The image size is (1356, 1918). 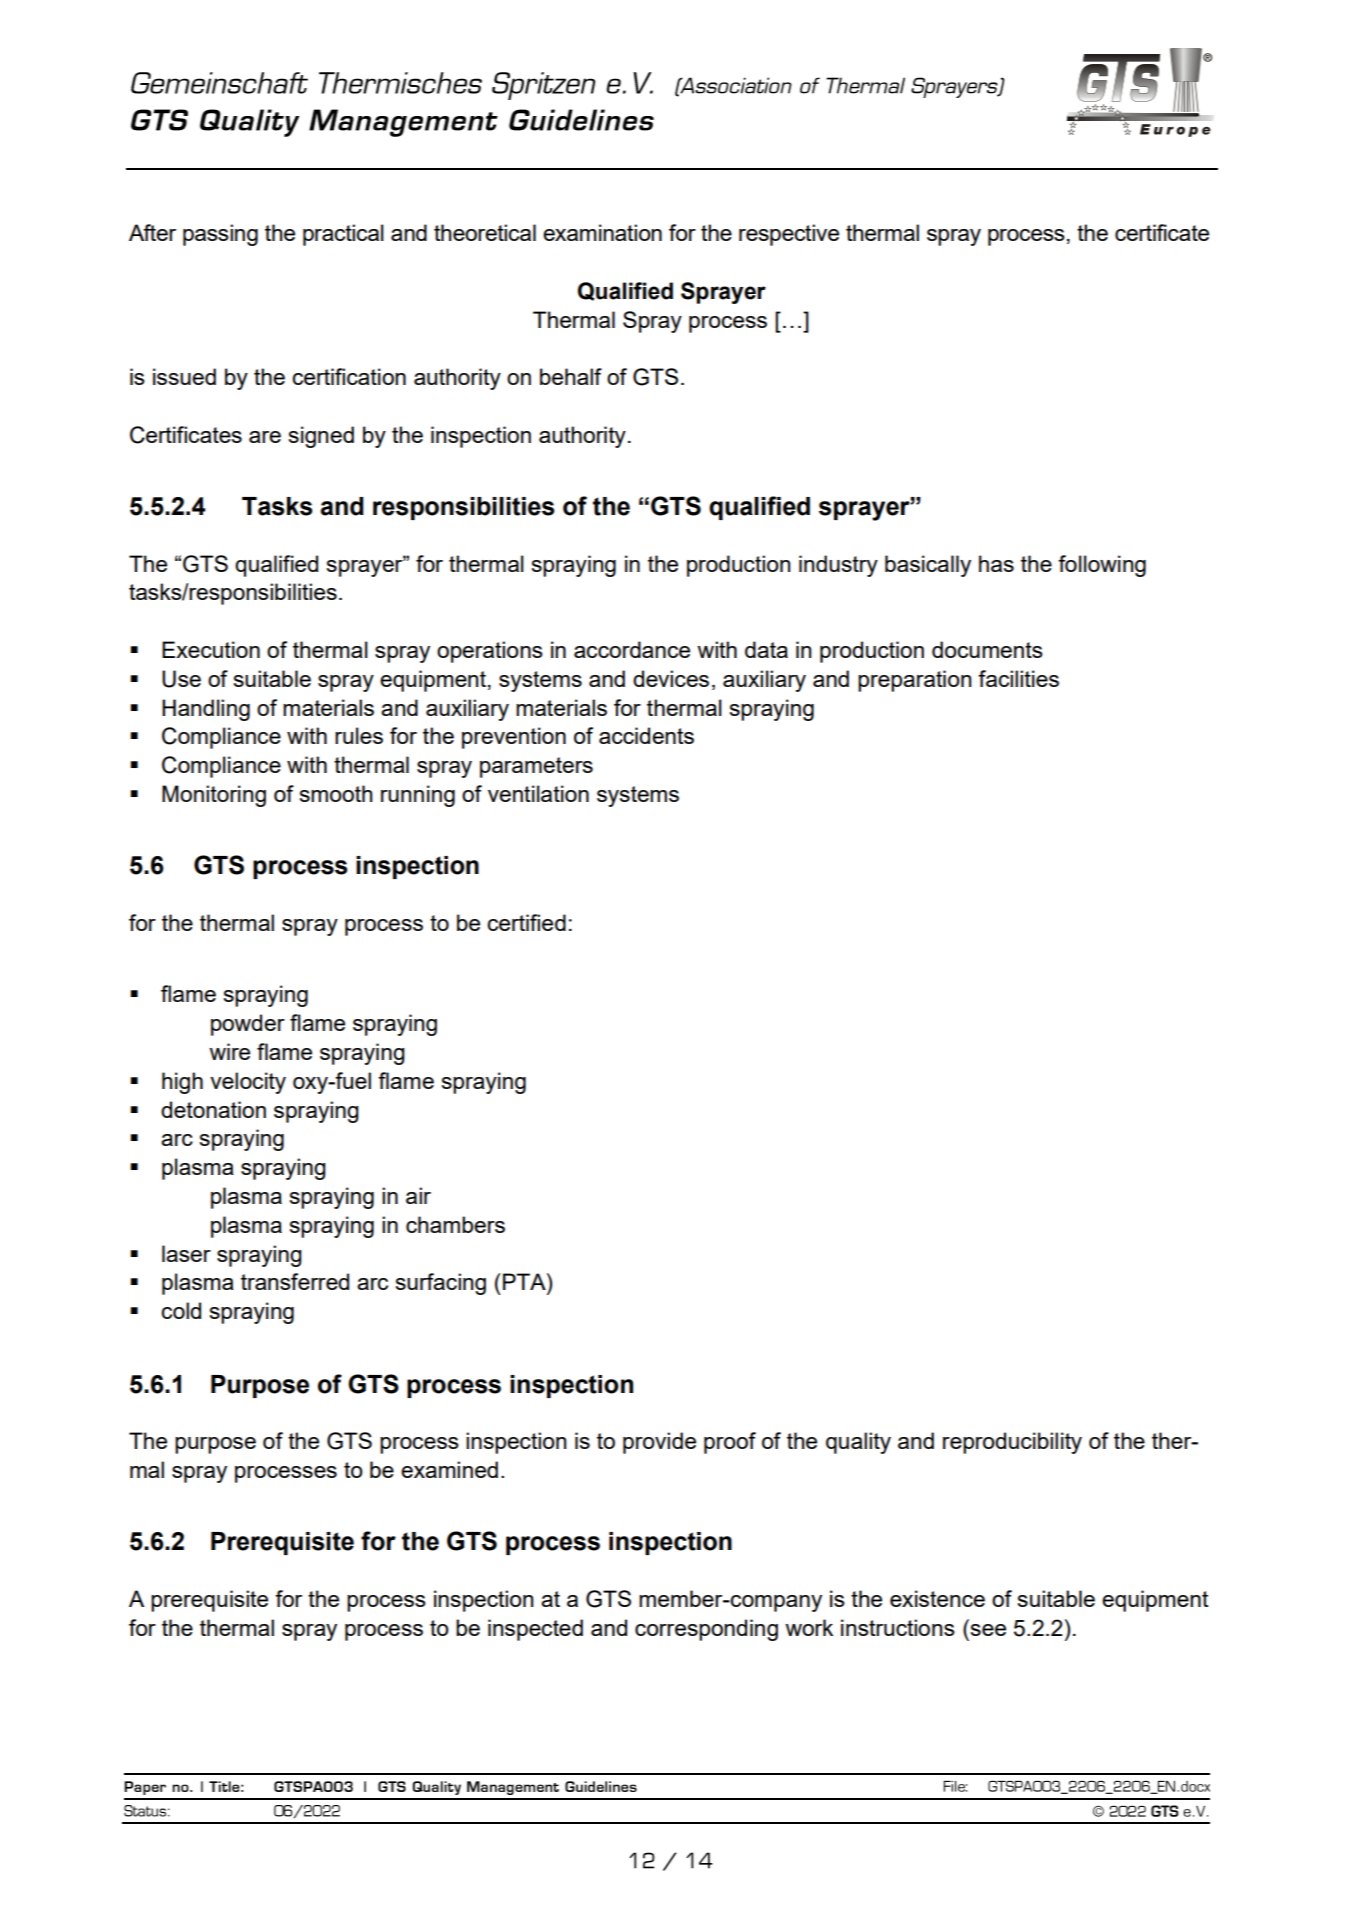 I want to click on accidents, so click(x=646, y=735).
